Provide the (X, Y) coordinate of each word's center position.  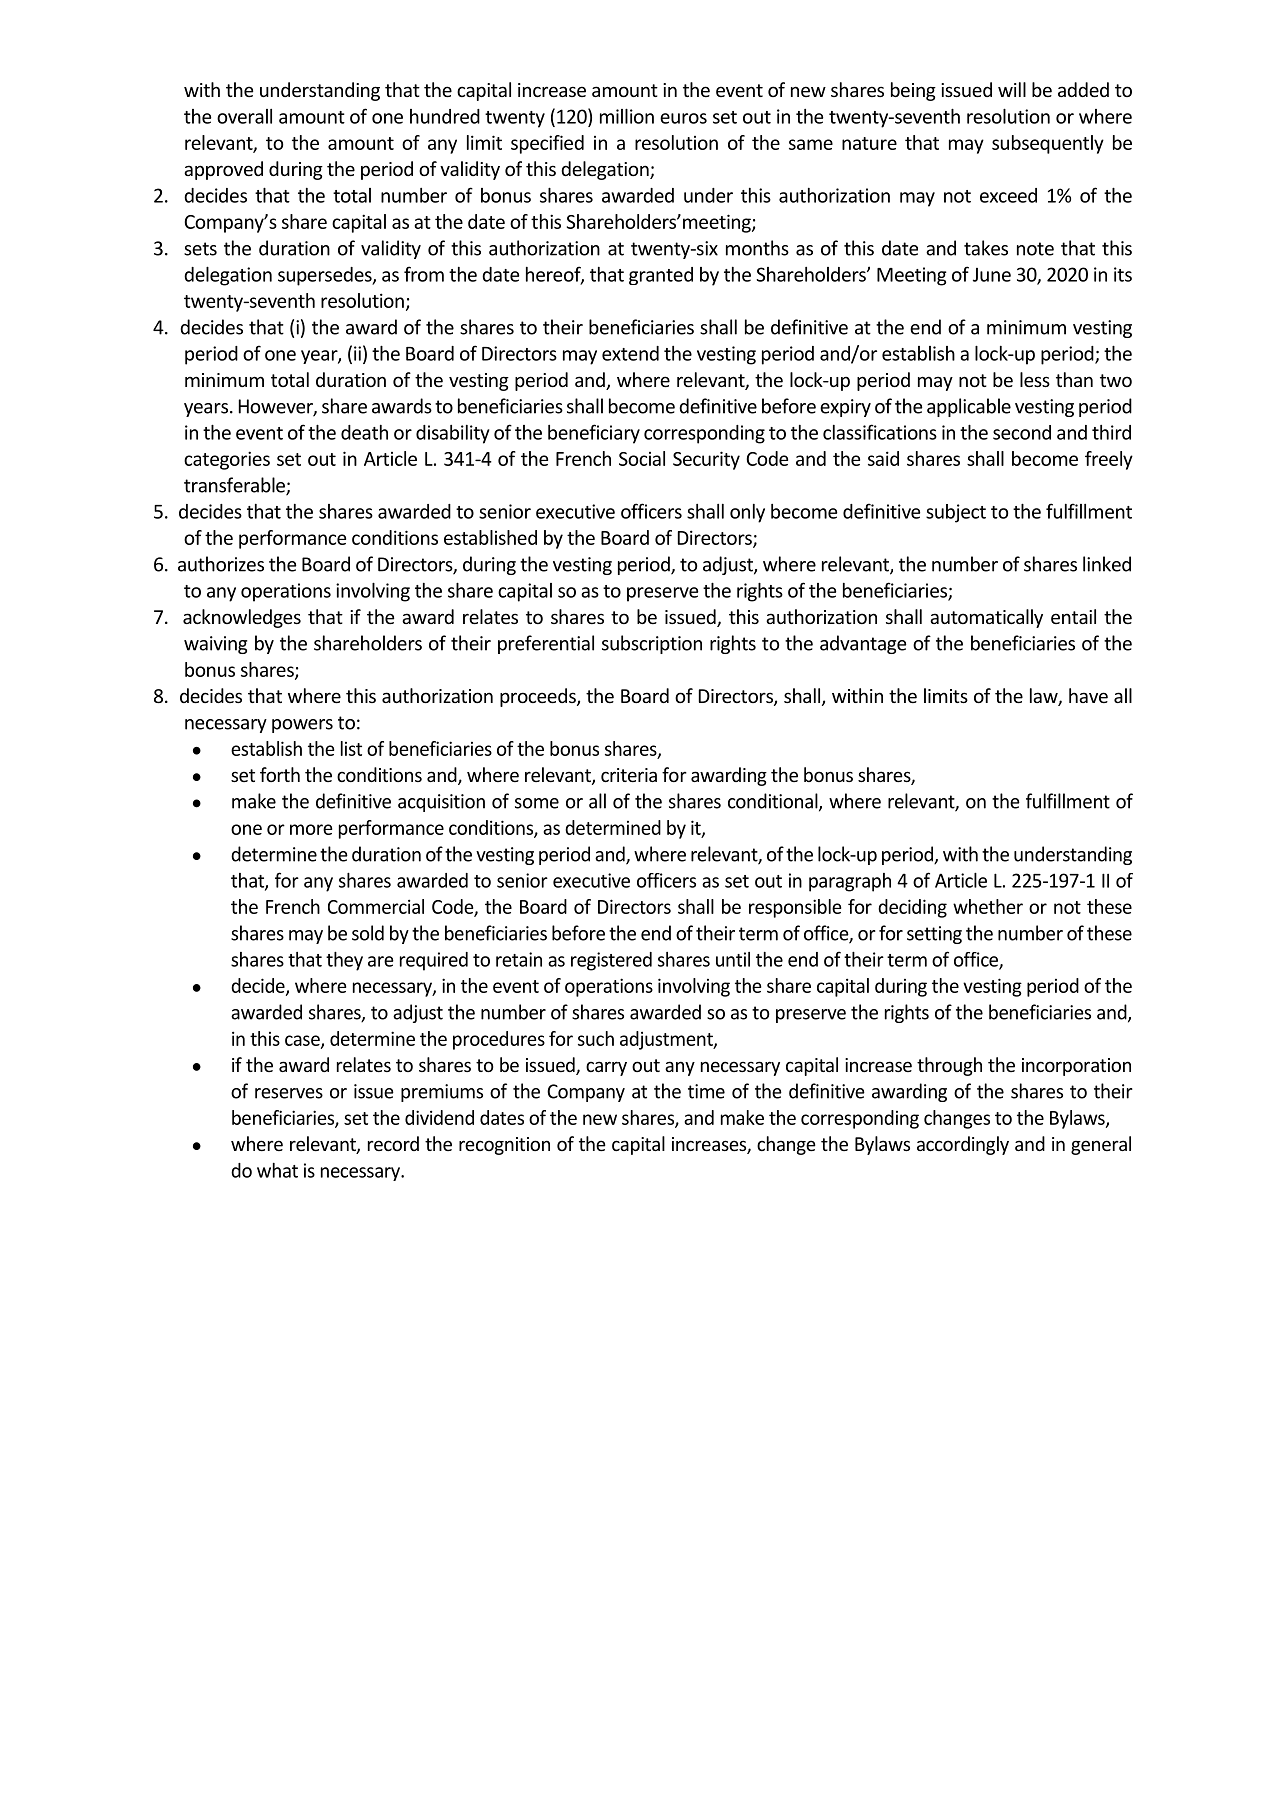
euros (683, 118)
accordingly (963, 1145)
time (706, 1091)
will (1012, 89)
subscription (652, 644)
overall (244, 116)
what (277, 1170)
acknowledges (242, 618)
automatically (986, 618)
